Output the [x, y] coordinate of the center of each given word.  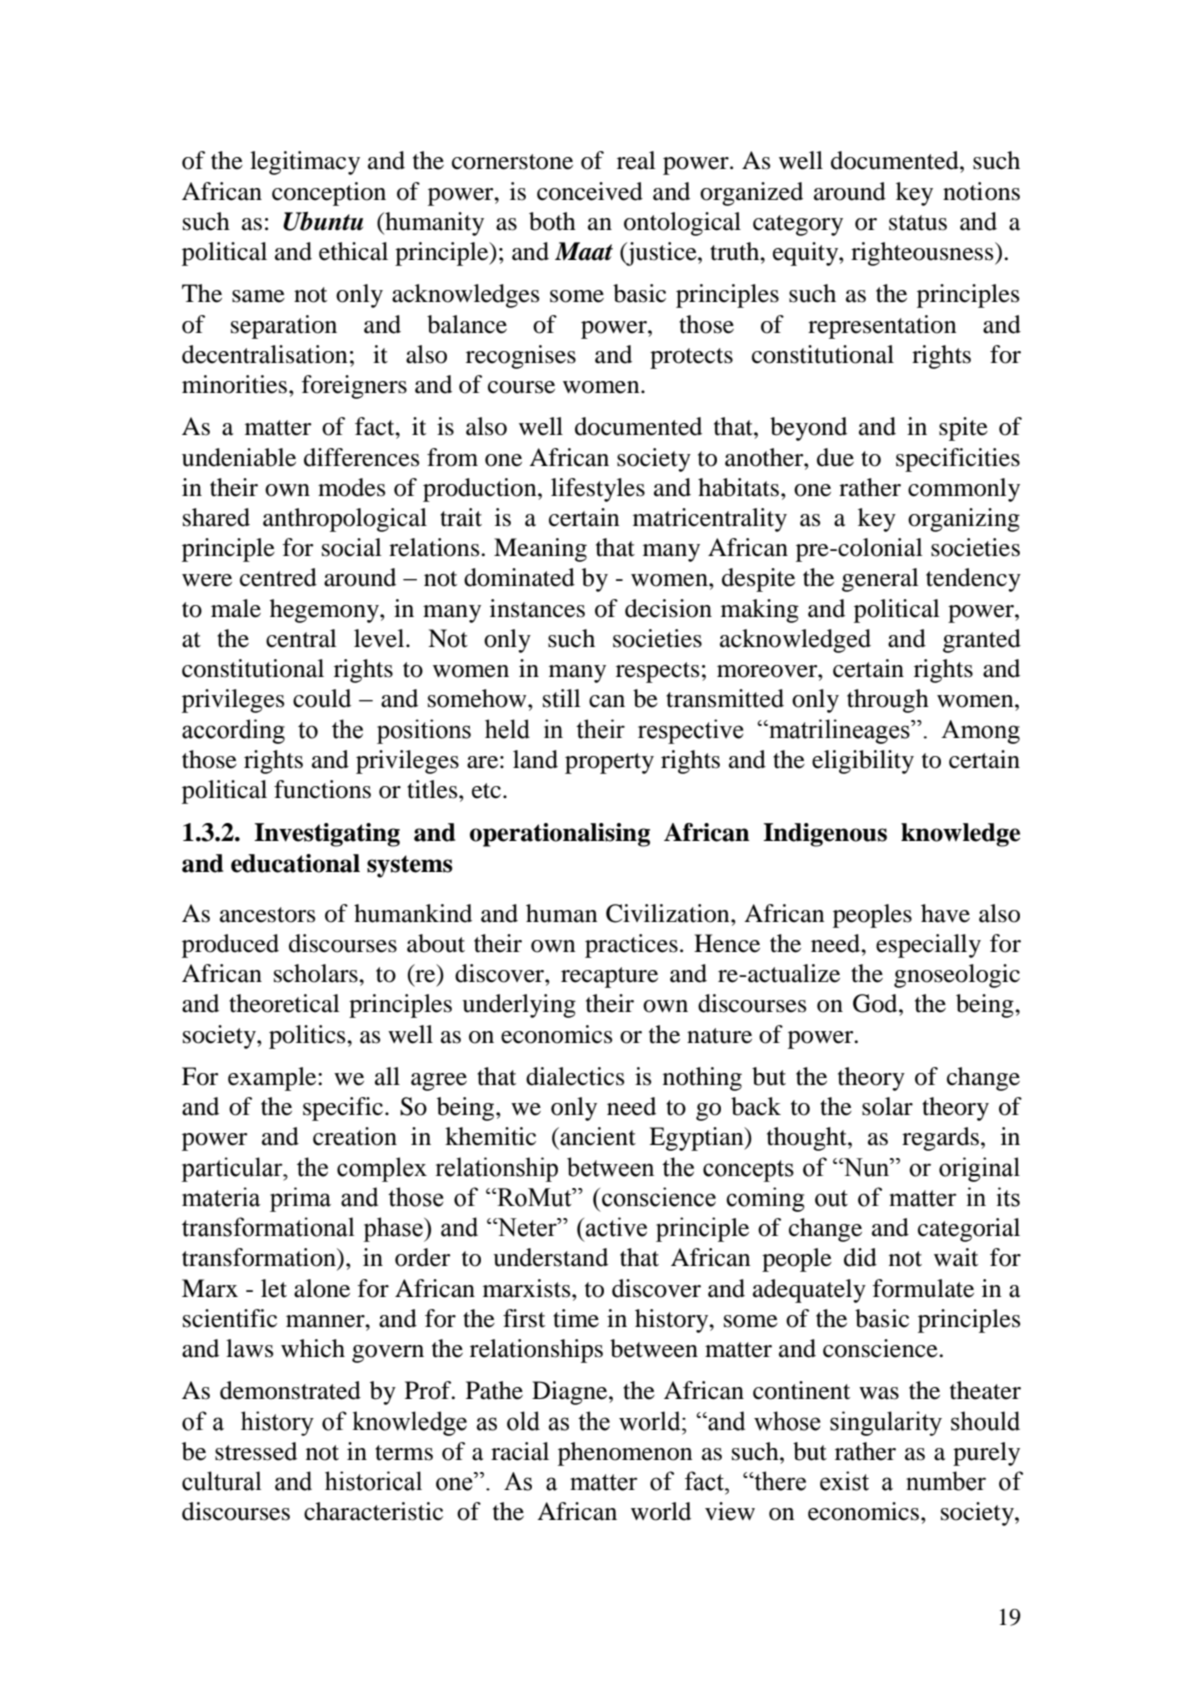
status [918, 223]
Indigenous [825, 835]
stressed [256, 1451]
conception [329, 194]
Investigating [327, 835]
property [609, 763]
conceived [590, 191]
